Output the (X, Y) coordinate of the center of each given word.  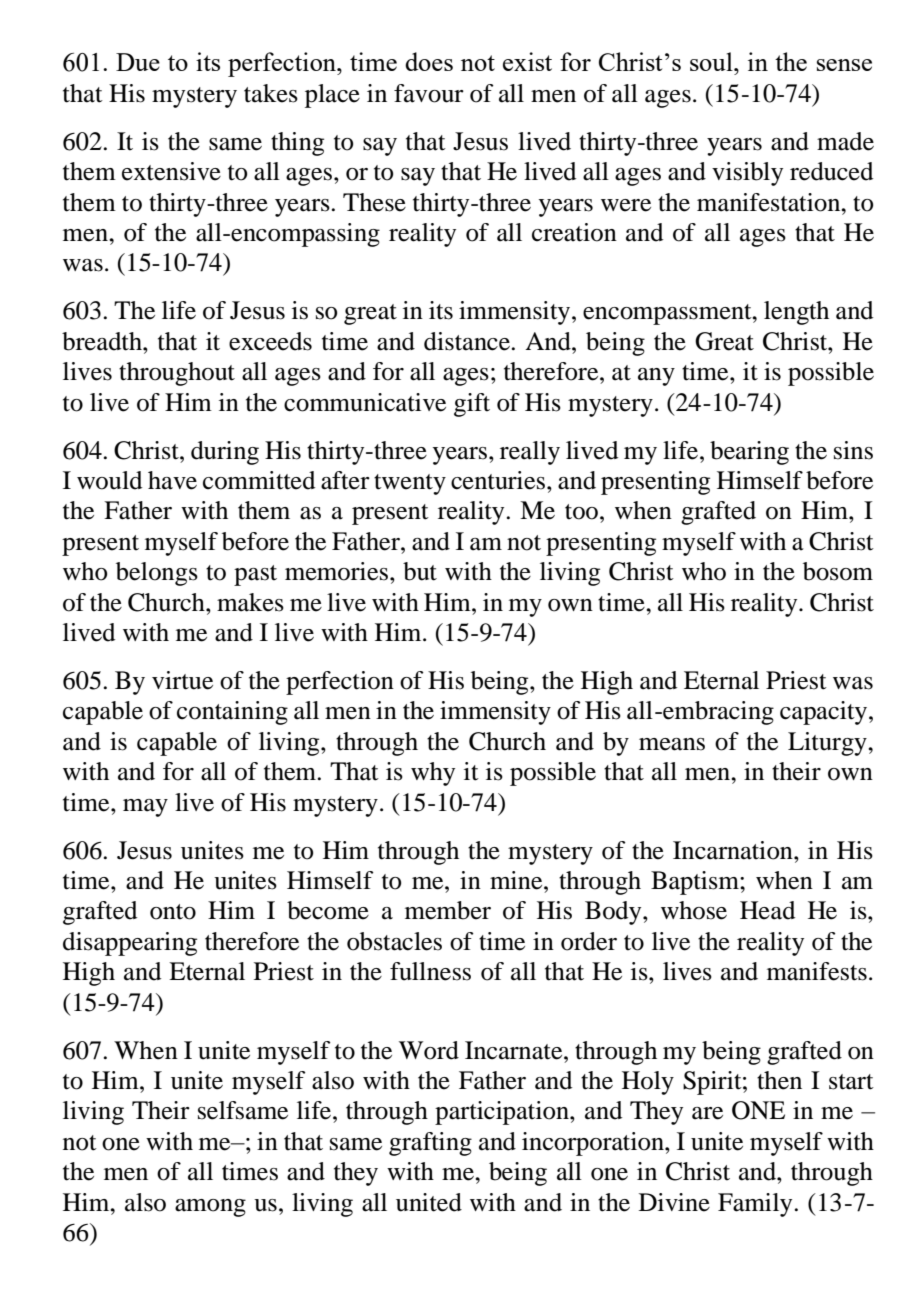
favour (429, 93)
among (210, 1208)
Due (138, 62)
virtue (182, 680)
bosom (838, 571)
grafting (430, 1144)
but (420, 571)
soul (712, 61)
